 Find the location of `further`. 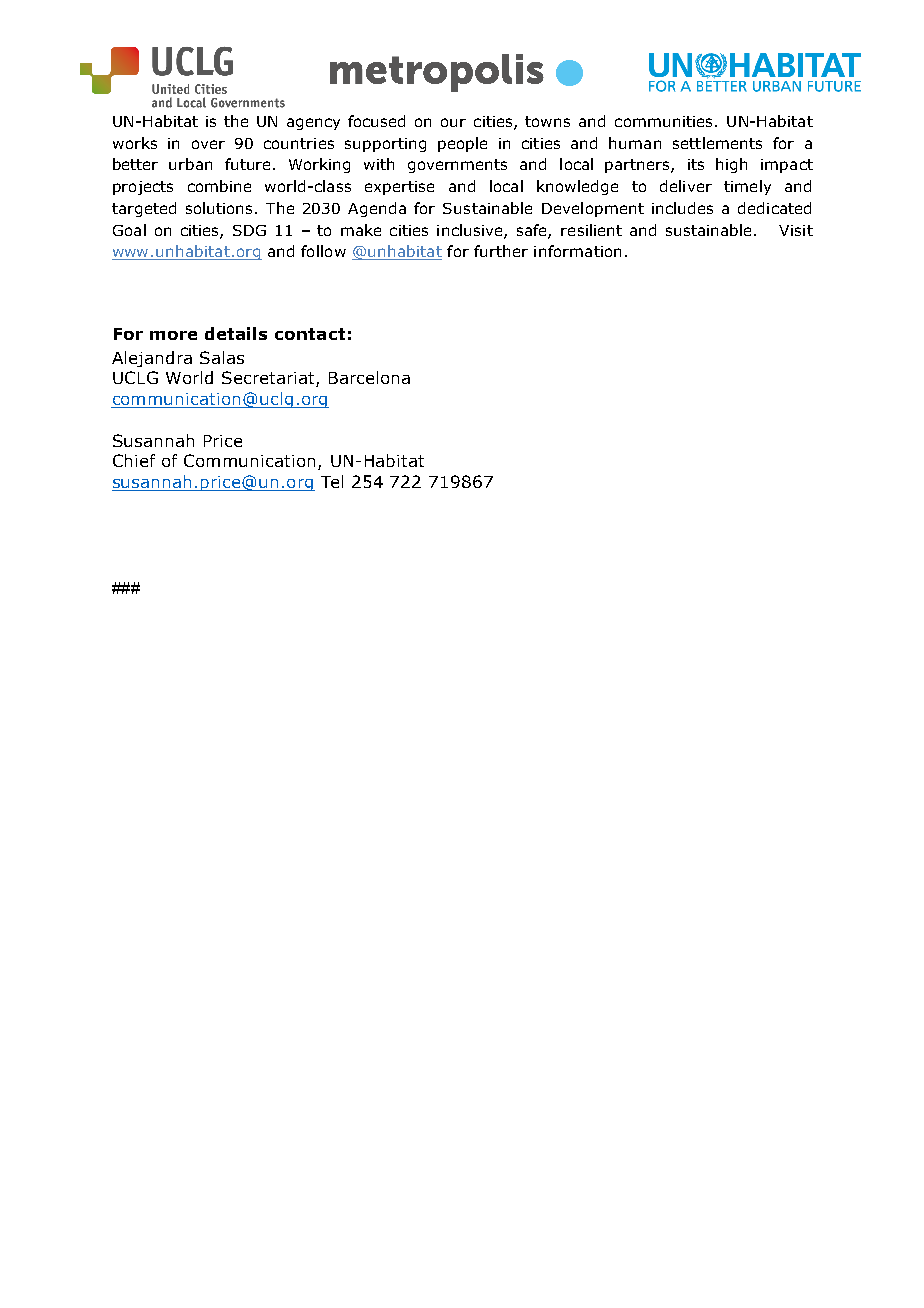

further is located at coordinates (501, 251).
